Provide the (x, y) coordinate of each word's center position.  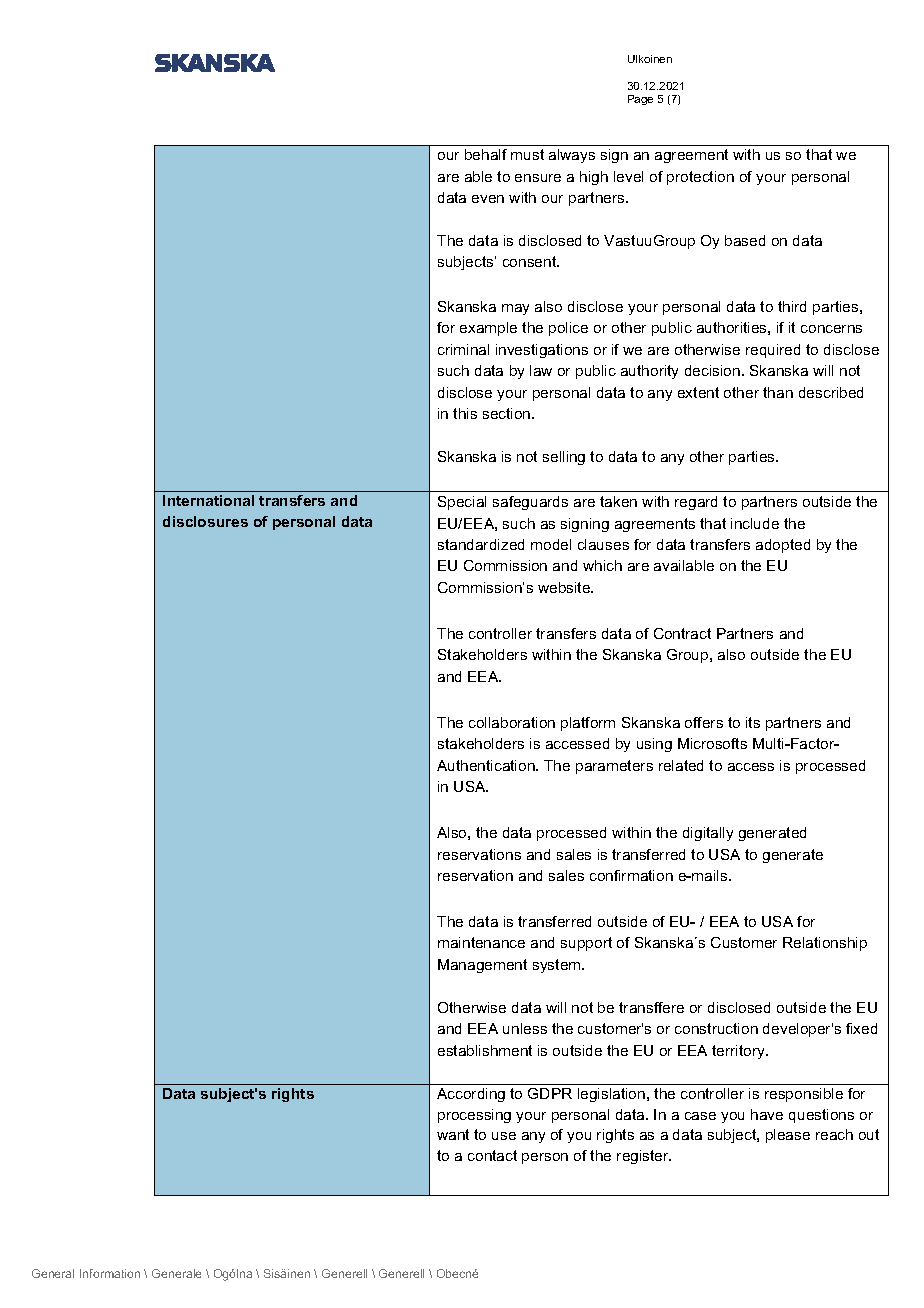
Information (110, 1273)
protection (700, 178)
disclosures (205, 521)
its (753, 722)
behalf (486, 154)
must (527, 154)
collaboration (512, 722)
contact (492, 1155)
